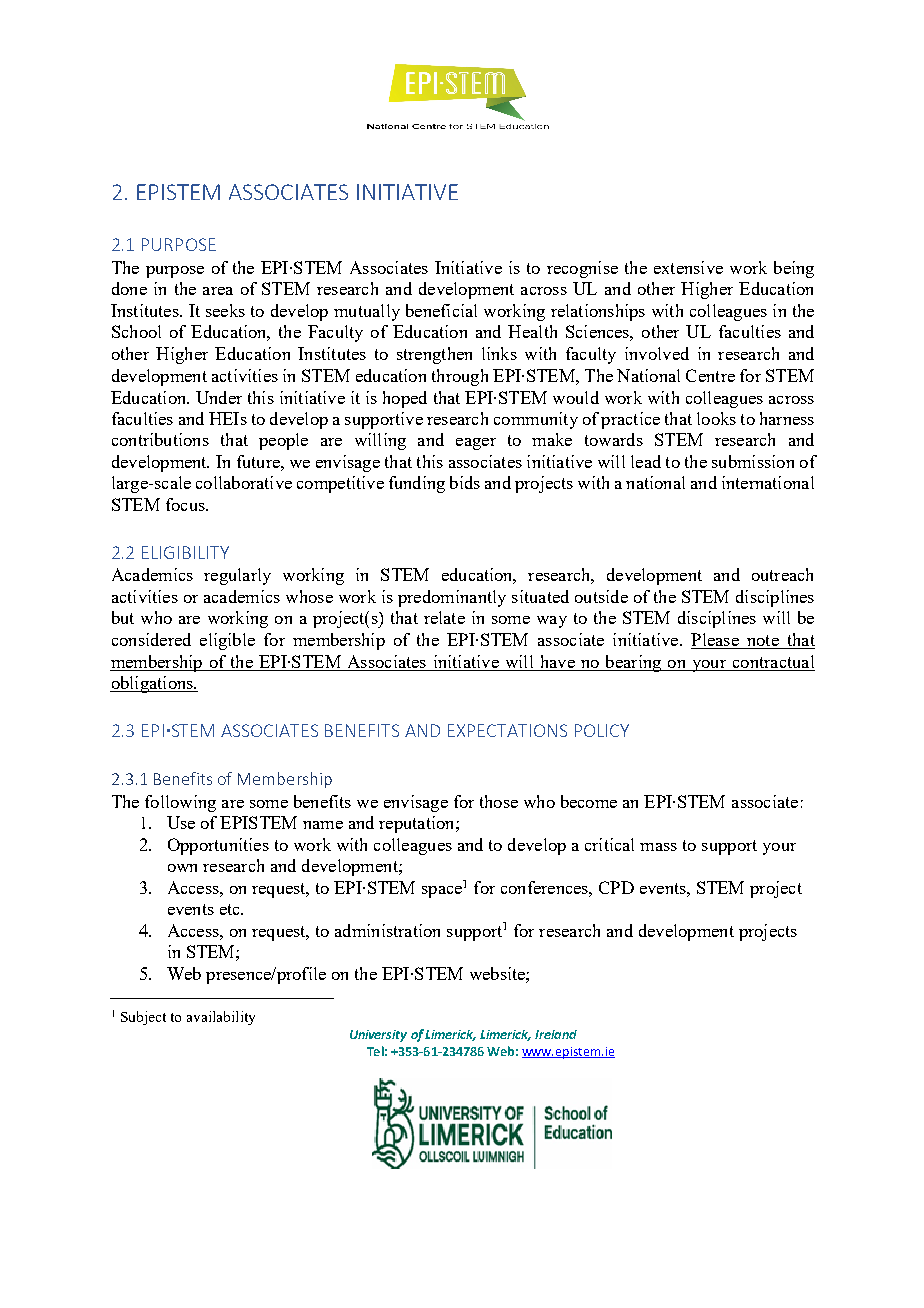 The image size is (924, 1308). Describe the element at coordinates (441, 310) in the page. I see `beneficial` at that location.
